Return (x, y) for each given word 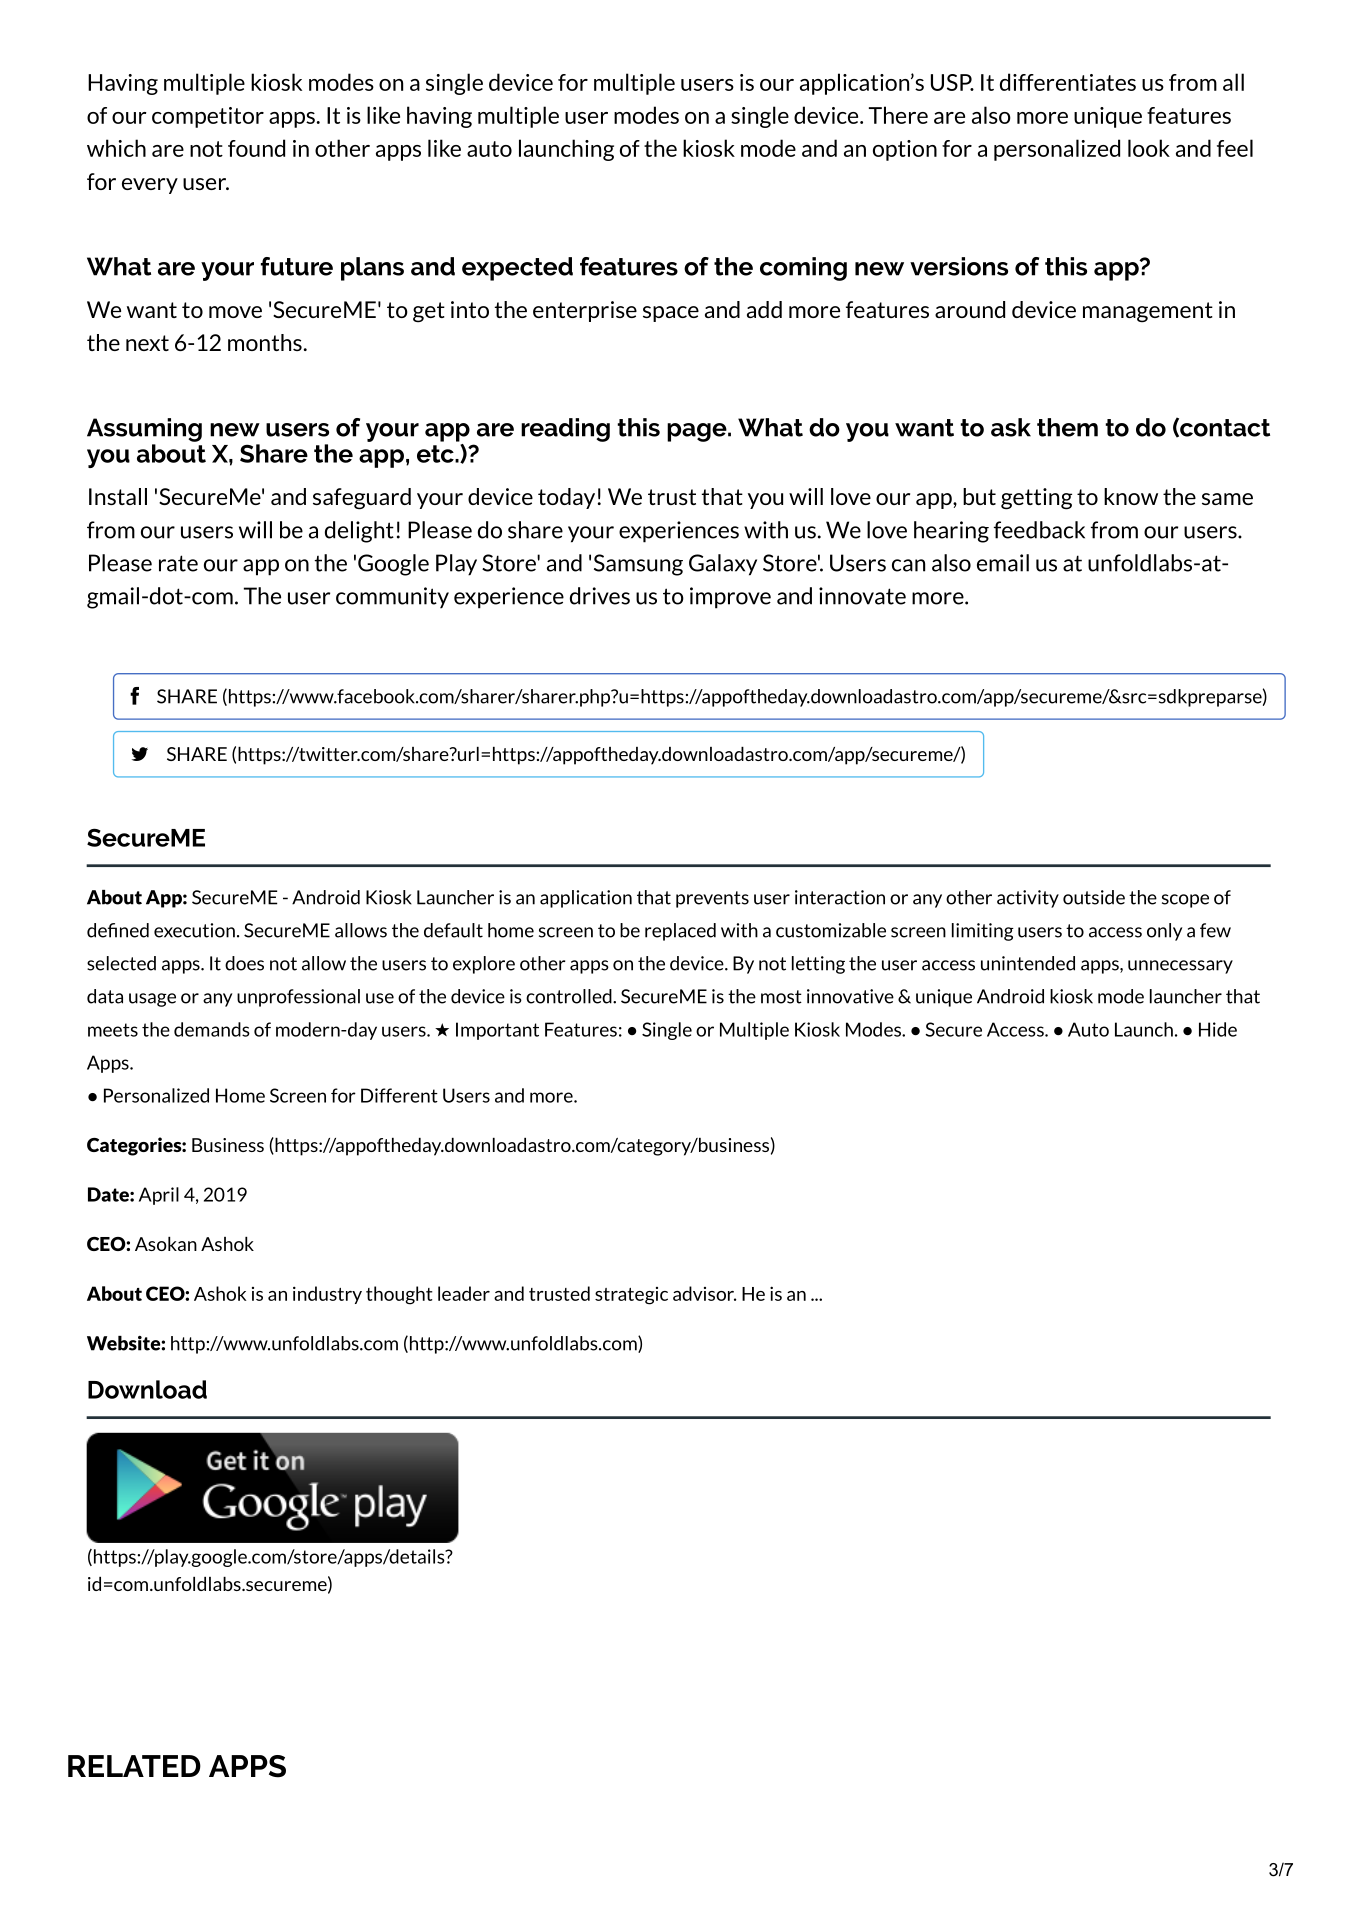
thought (399, 1295)
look (1149, 148)
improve (730, 598)
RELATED (134, 1766)
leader (464, 1293)
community (392, 598)
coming (803, 269)
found (256, 148)
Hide (1218, 1029)
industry (327, 1295)
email (1003, 563)
